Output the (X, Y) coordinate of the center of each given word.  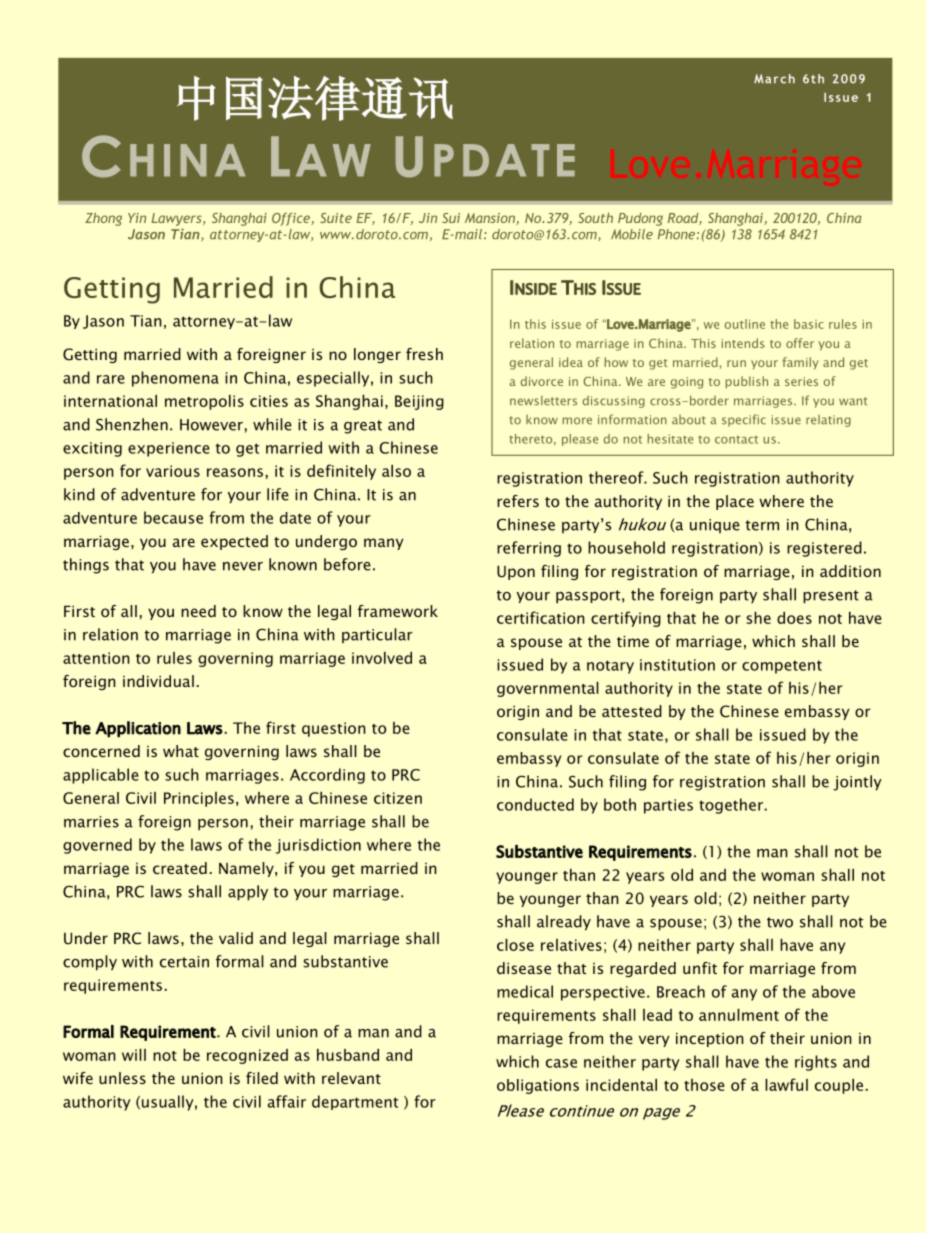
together (732, 806)
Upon (516, 572)
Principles (199, 799)
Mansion (491, 219)
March (774, 79)
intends (743, 343)
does (794, 617)
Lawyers (177, 219)
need (198, 611)
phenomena (175, 379)
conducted (535, 804)
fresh (424, 354)
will (134, 1054)
